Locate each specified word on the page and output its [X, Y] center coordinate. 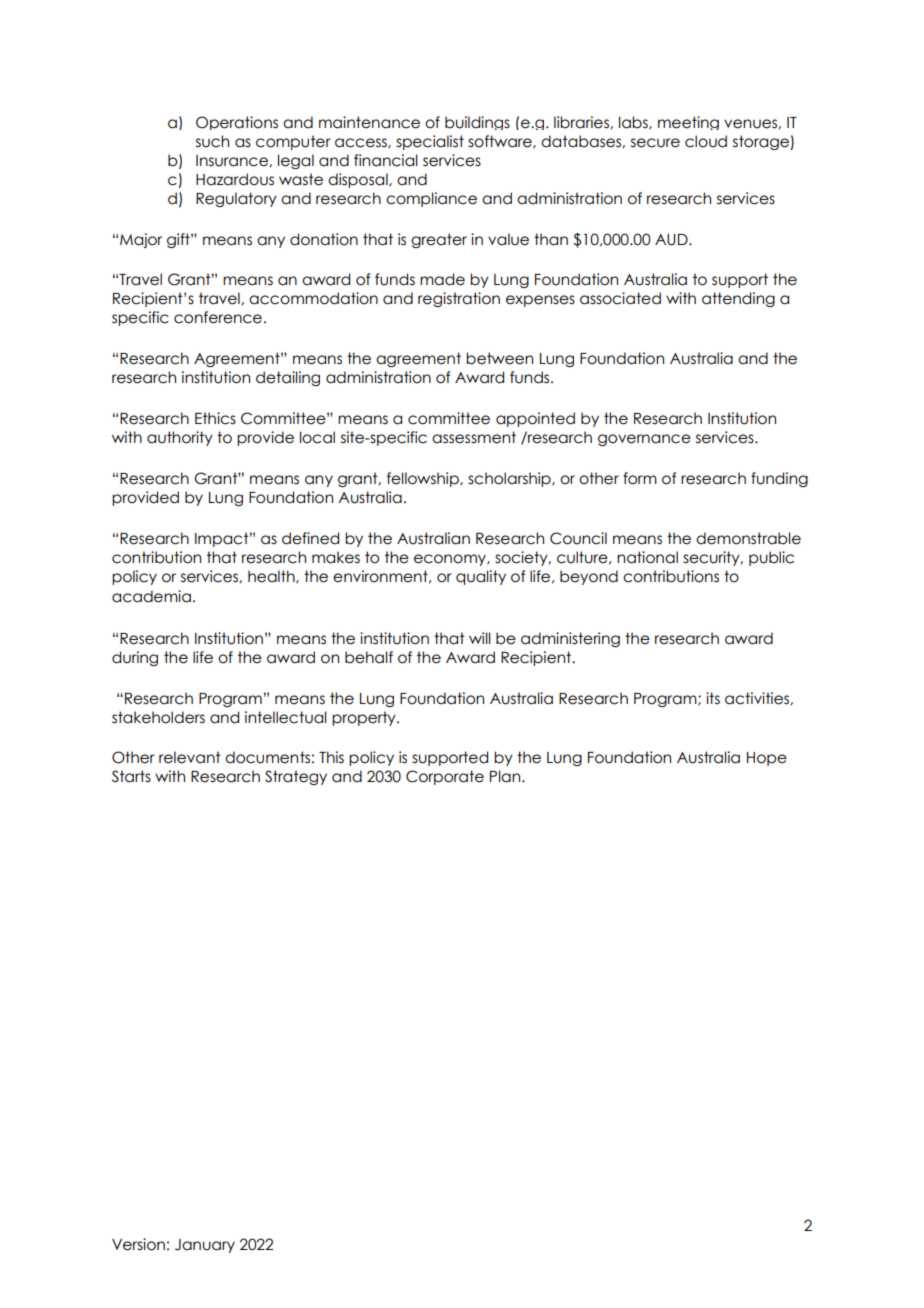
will [480, 638]
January [205, 1246]
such [212, 141]
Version [138, 1244]
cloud [706, 141]
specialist [430, 142]
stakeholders [158, 717]
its [713, 698]
